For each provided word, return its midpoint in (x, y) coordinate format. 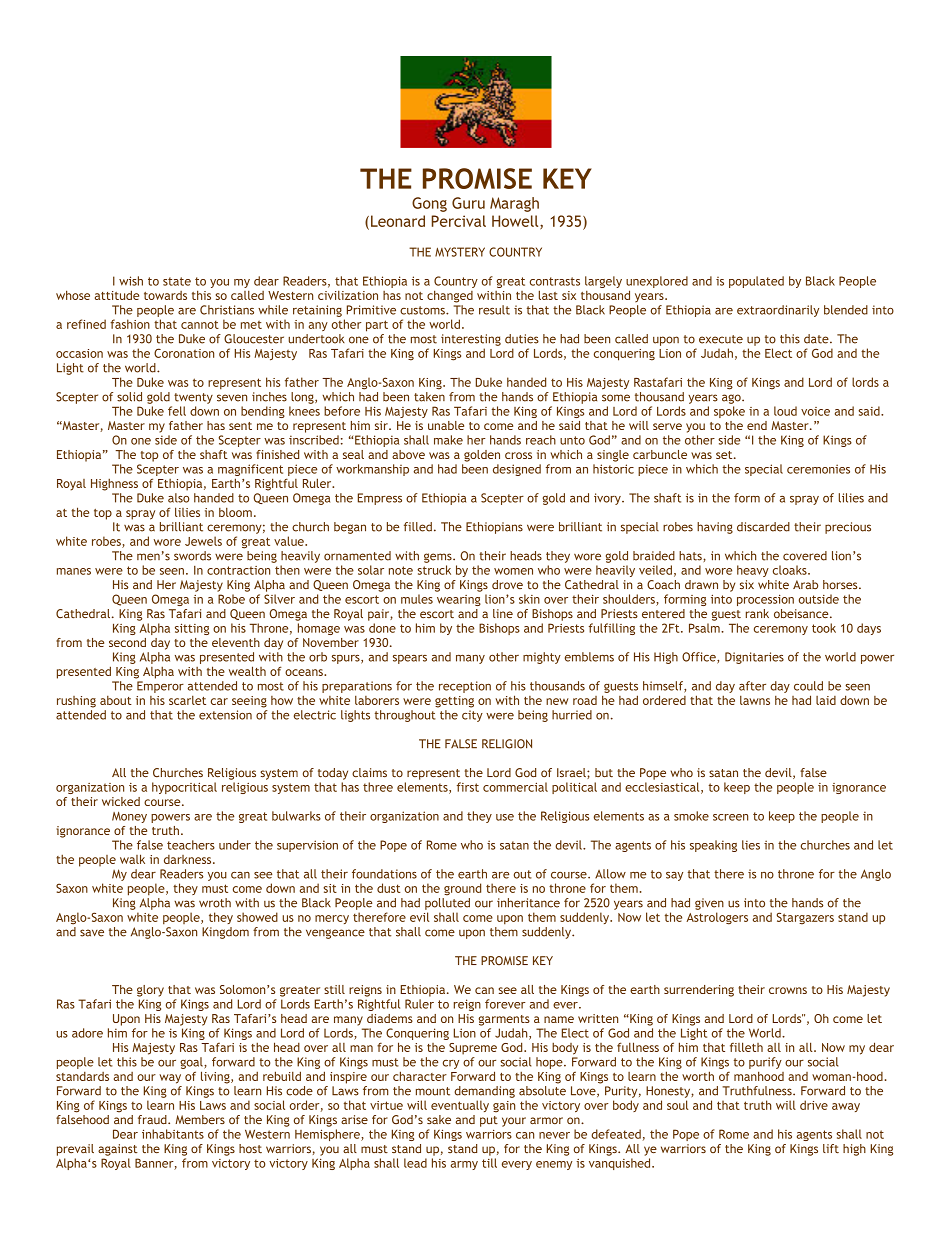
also (178, 498)
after (752, 686)
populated (756, 282)
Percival (459, 221)
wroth (215, 903)
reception (465, 687)
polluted (447, 904)
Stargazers (805, 918)
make (448, 440)
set (725, 455)
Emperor (160, 687)
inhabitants (173, 1134)
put (489, 1121)
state (177, 281)
